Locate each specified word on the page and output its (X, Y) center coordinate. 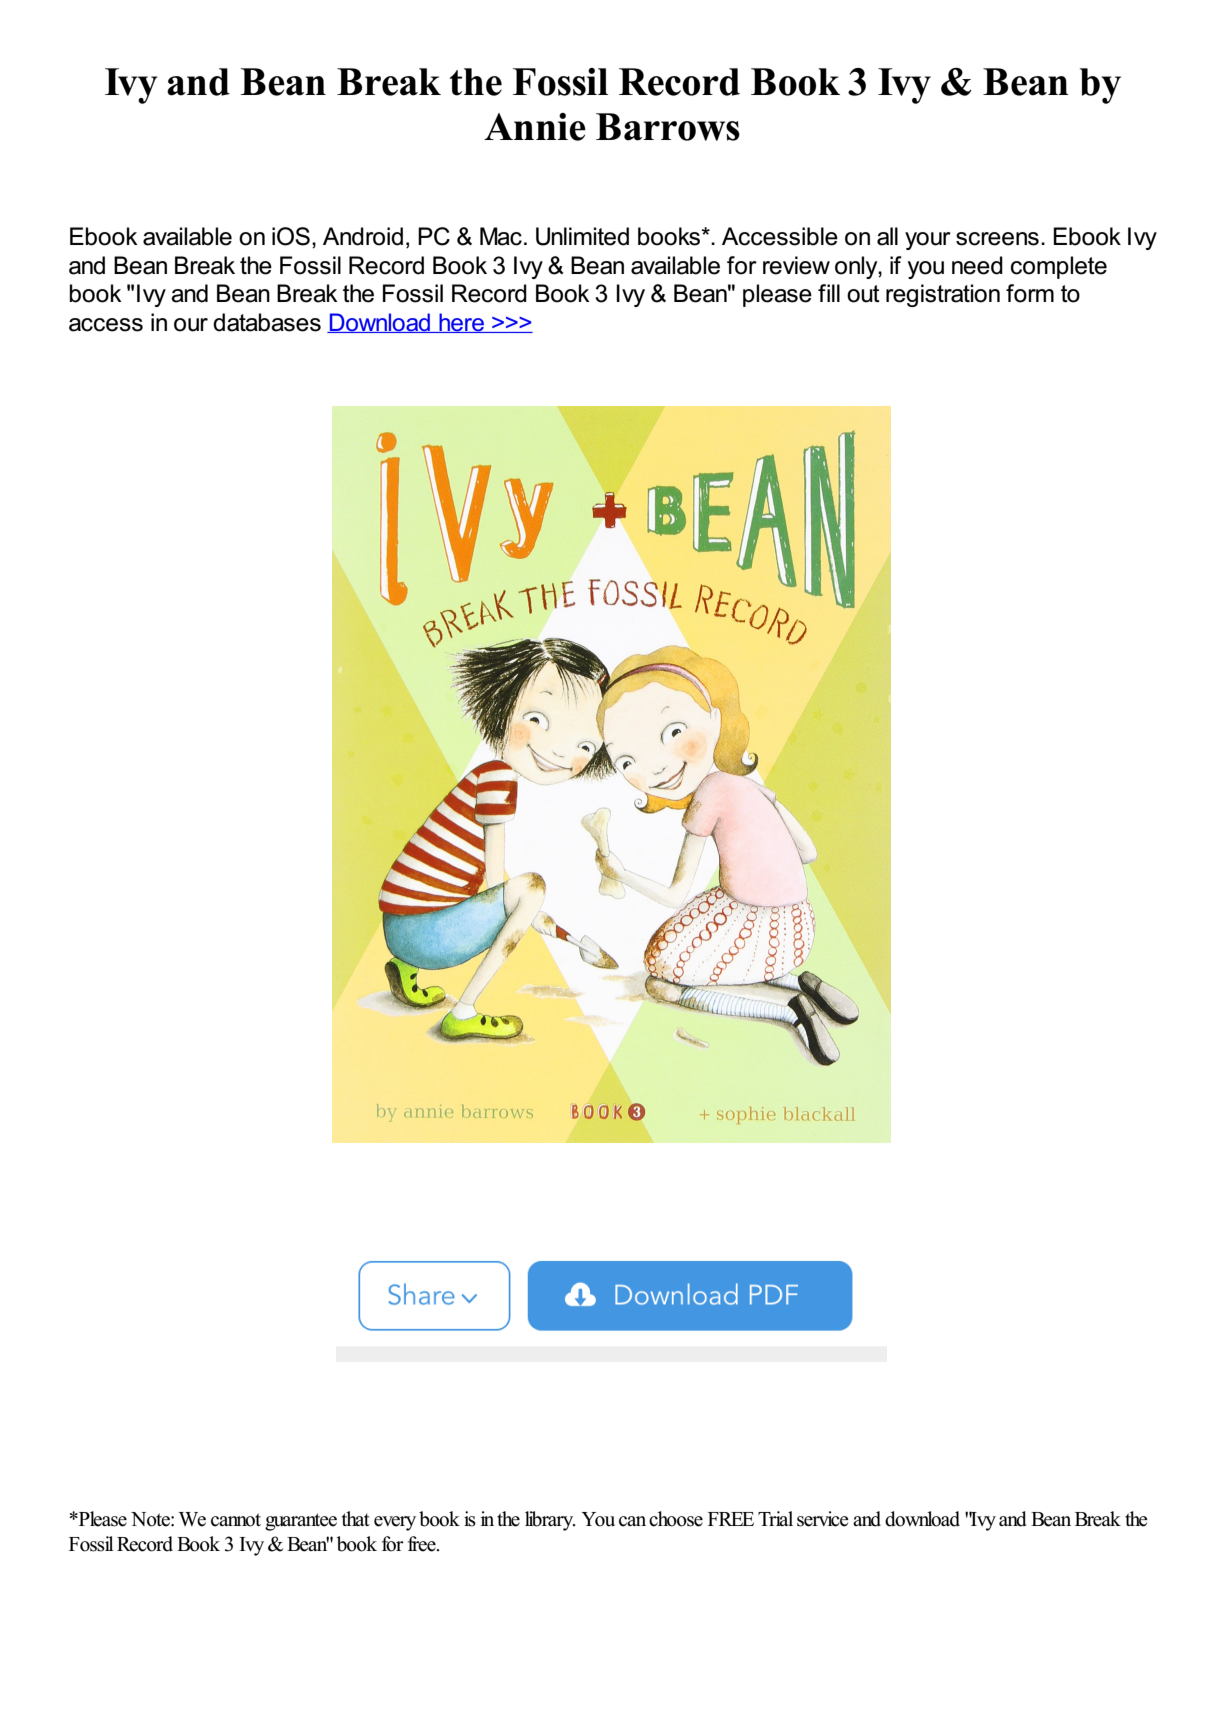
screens (997, 239)
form (1030, 293)
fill (829, 293)
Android (363, 236)
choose (676, 1519)
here (461, 323)
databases (267, 322)
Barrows (668, 127)
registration (943, 295)
